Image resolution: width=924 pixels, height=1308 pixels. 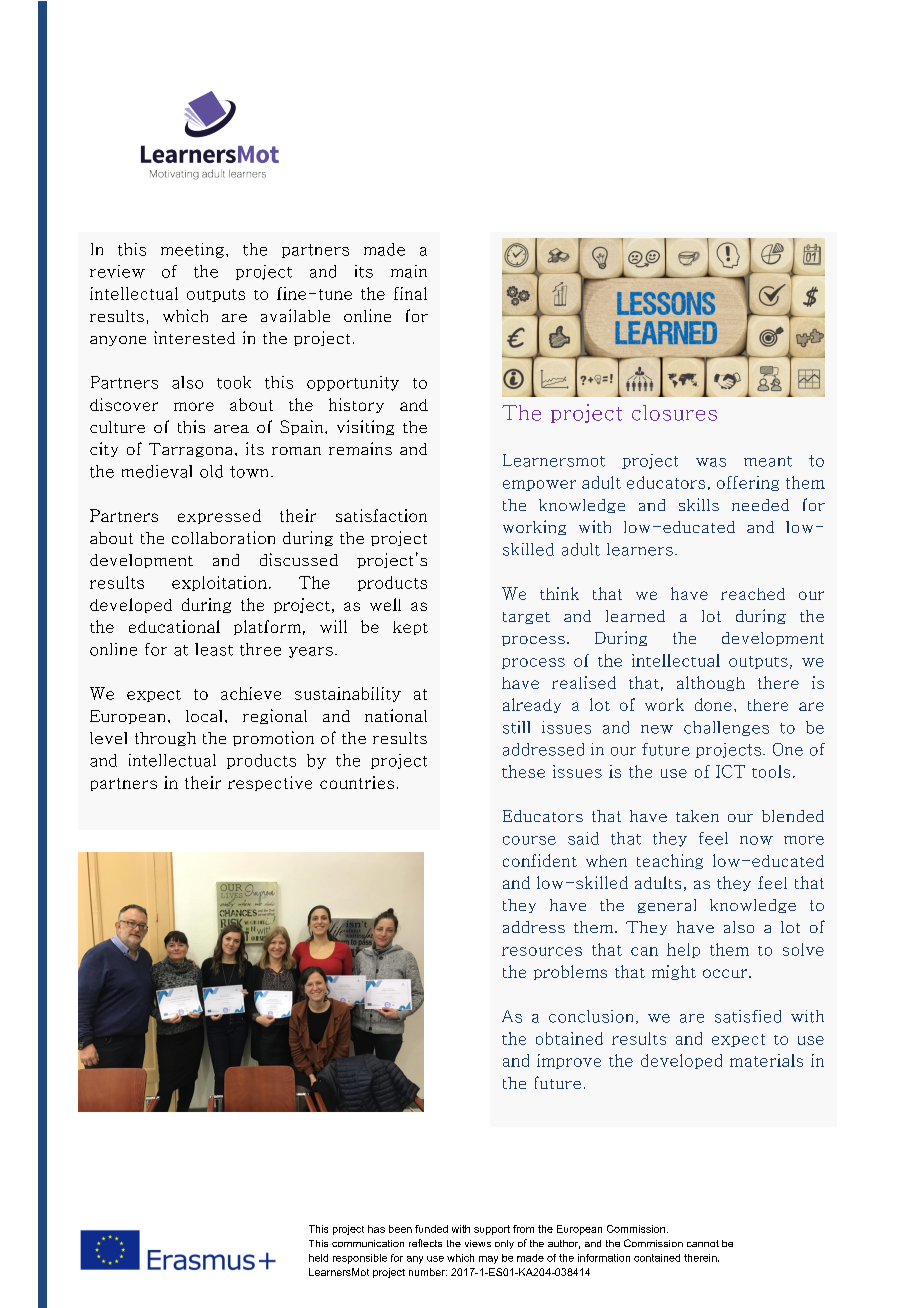 What do you see at coordinates (730, 771) in the page?
I see `ICT` at bounding box center [730, 771].
